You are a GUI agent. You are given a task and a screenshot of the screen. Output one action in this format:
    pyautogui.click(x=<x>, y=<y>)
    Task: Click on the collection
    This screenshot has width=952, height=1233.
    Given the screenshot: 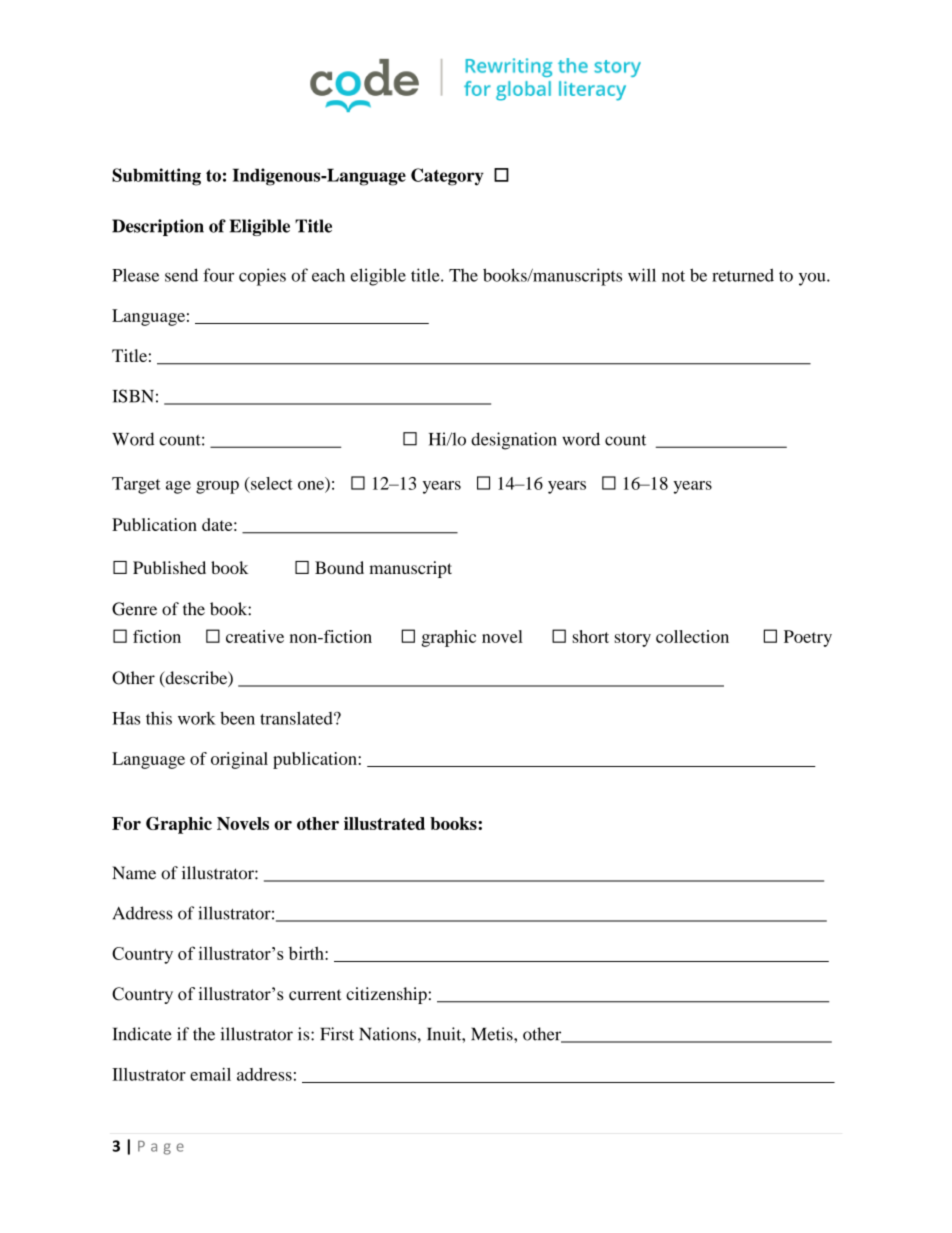 What is the action you would take?
    pyautogui.click(x=692, y=636)
